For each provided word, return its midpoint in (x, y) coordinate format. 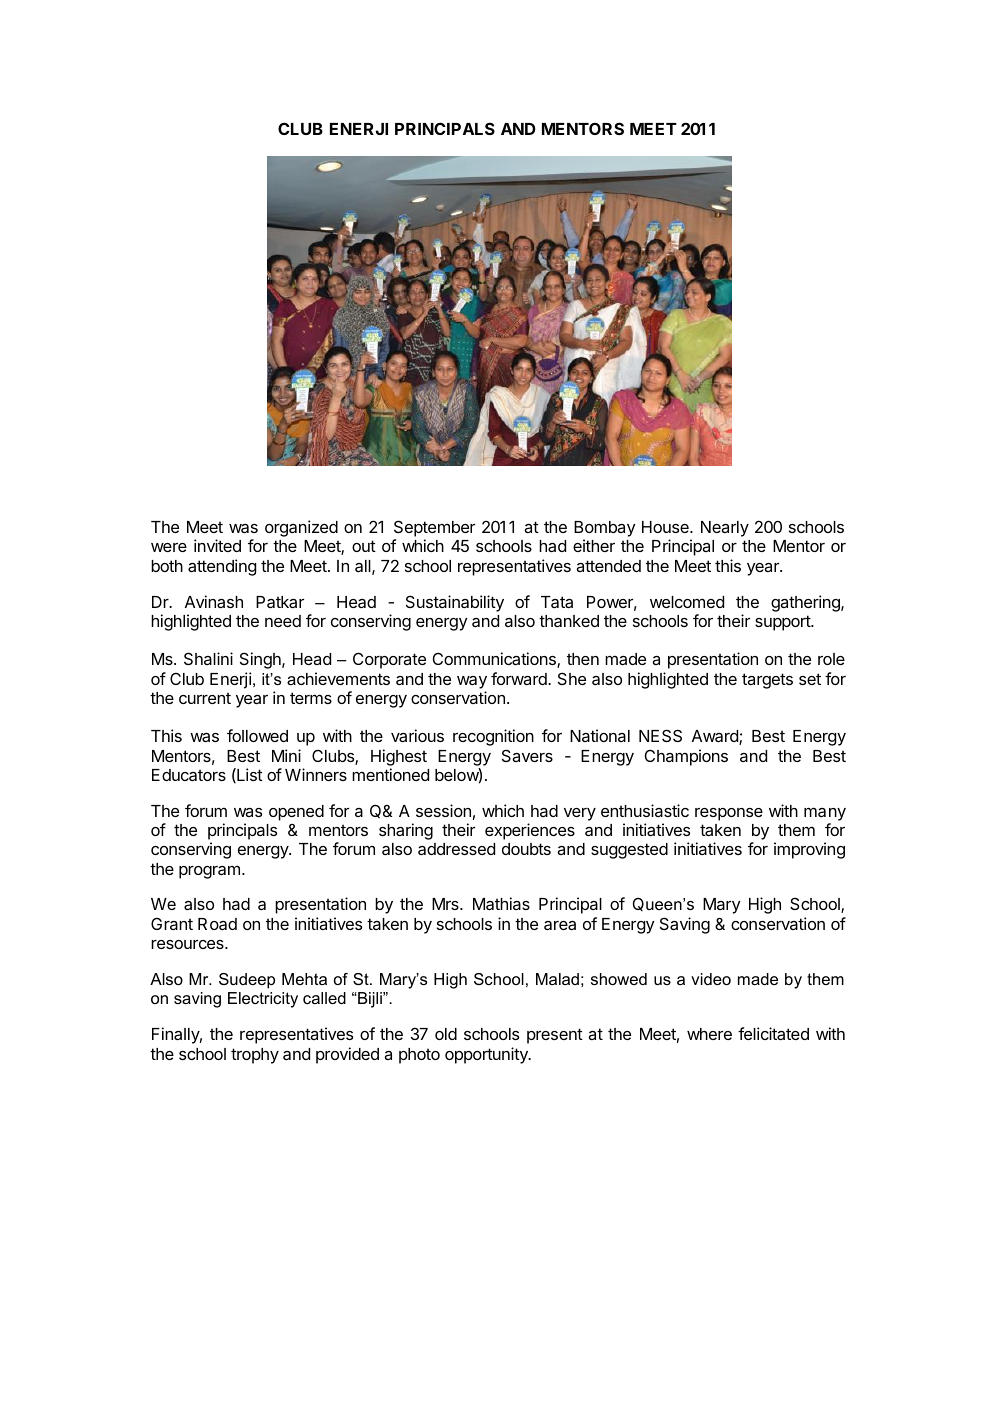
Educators (189, 775)
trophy (255, 1056)
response (729, 814)
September (434, 530)
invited (217, 545)
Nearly (725, 529)
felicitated (773, 1033)
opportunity (487, 1055)
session (443, 810)
